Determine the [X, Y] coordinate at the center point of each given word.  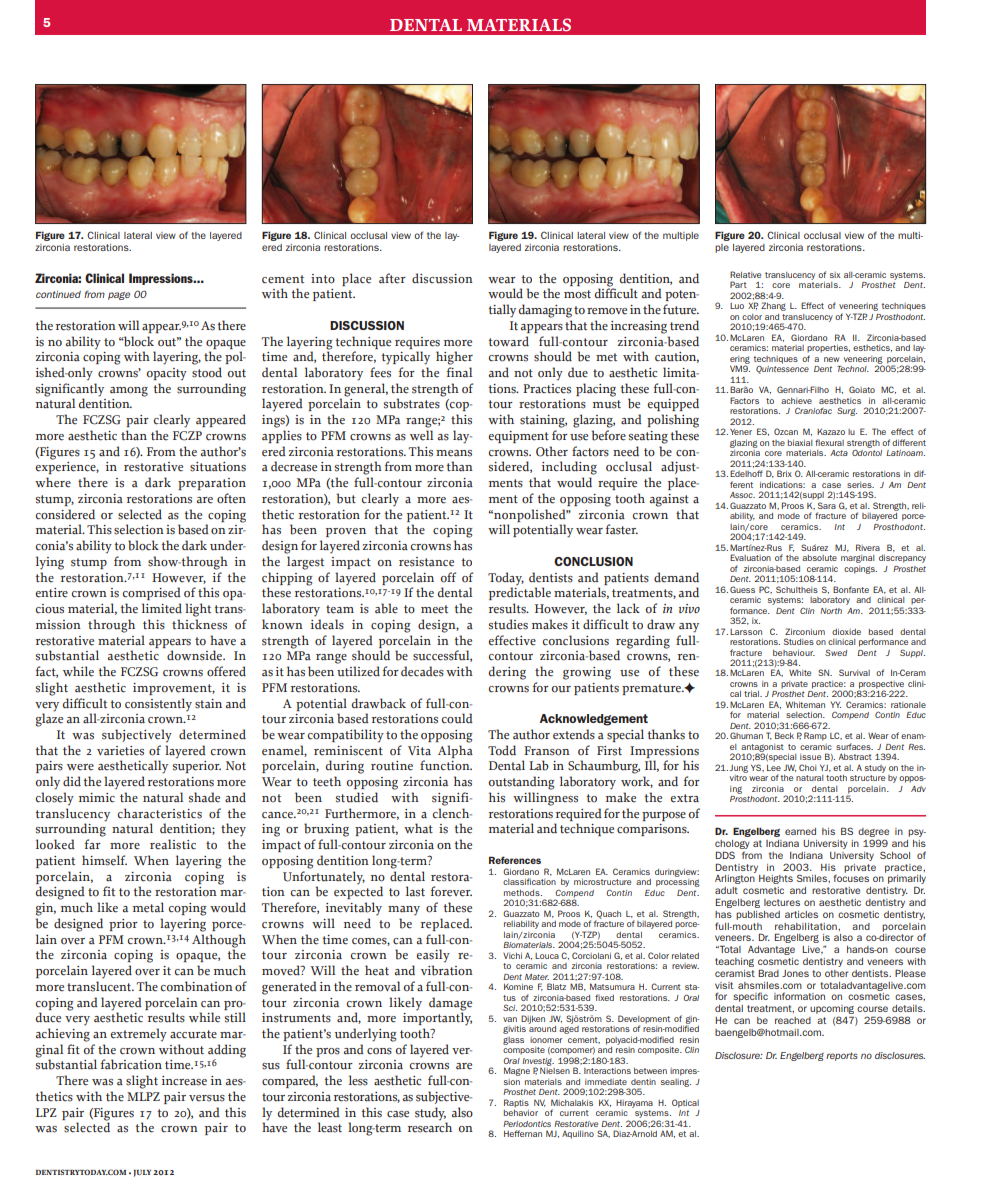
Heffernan [523, 1133]
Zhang [773, 306]
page [119, 296]
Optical [685, 1103]
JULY [142, 1173]
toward [508, 341]
